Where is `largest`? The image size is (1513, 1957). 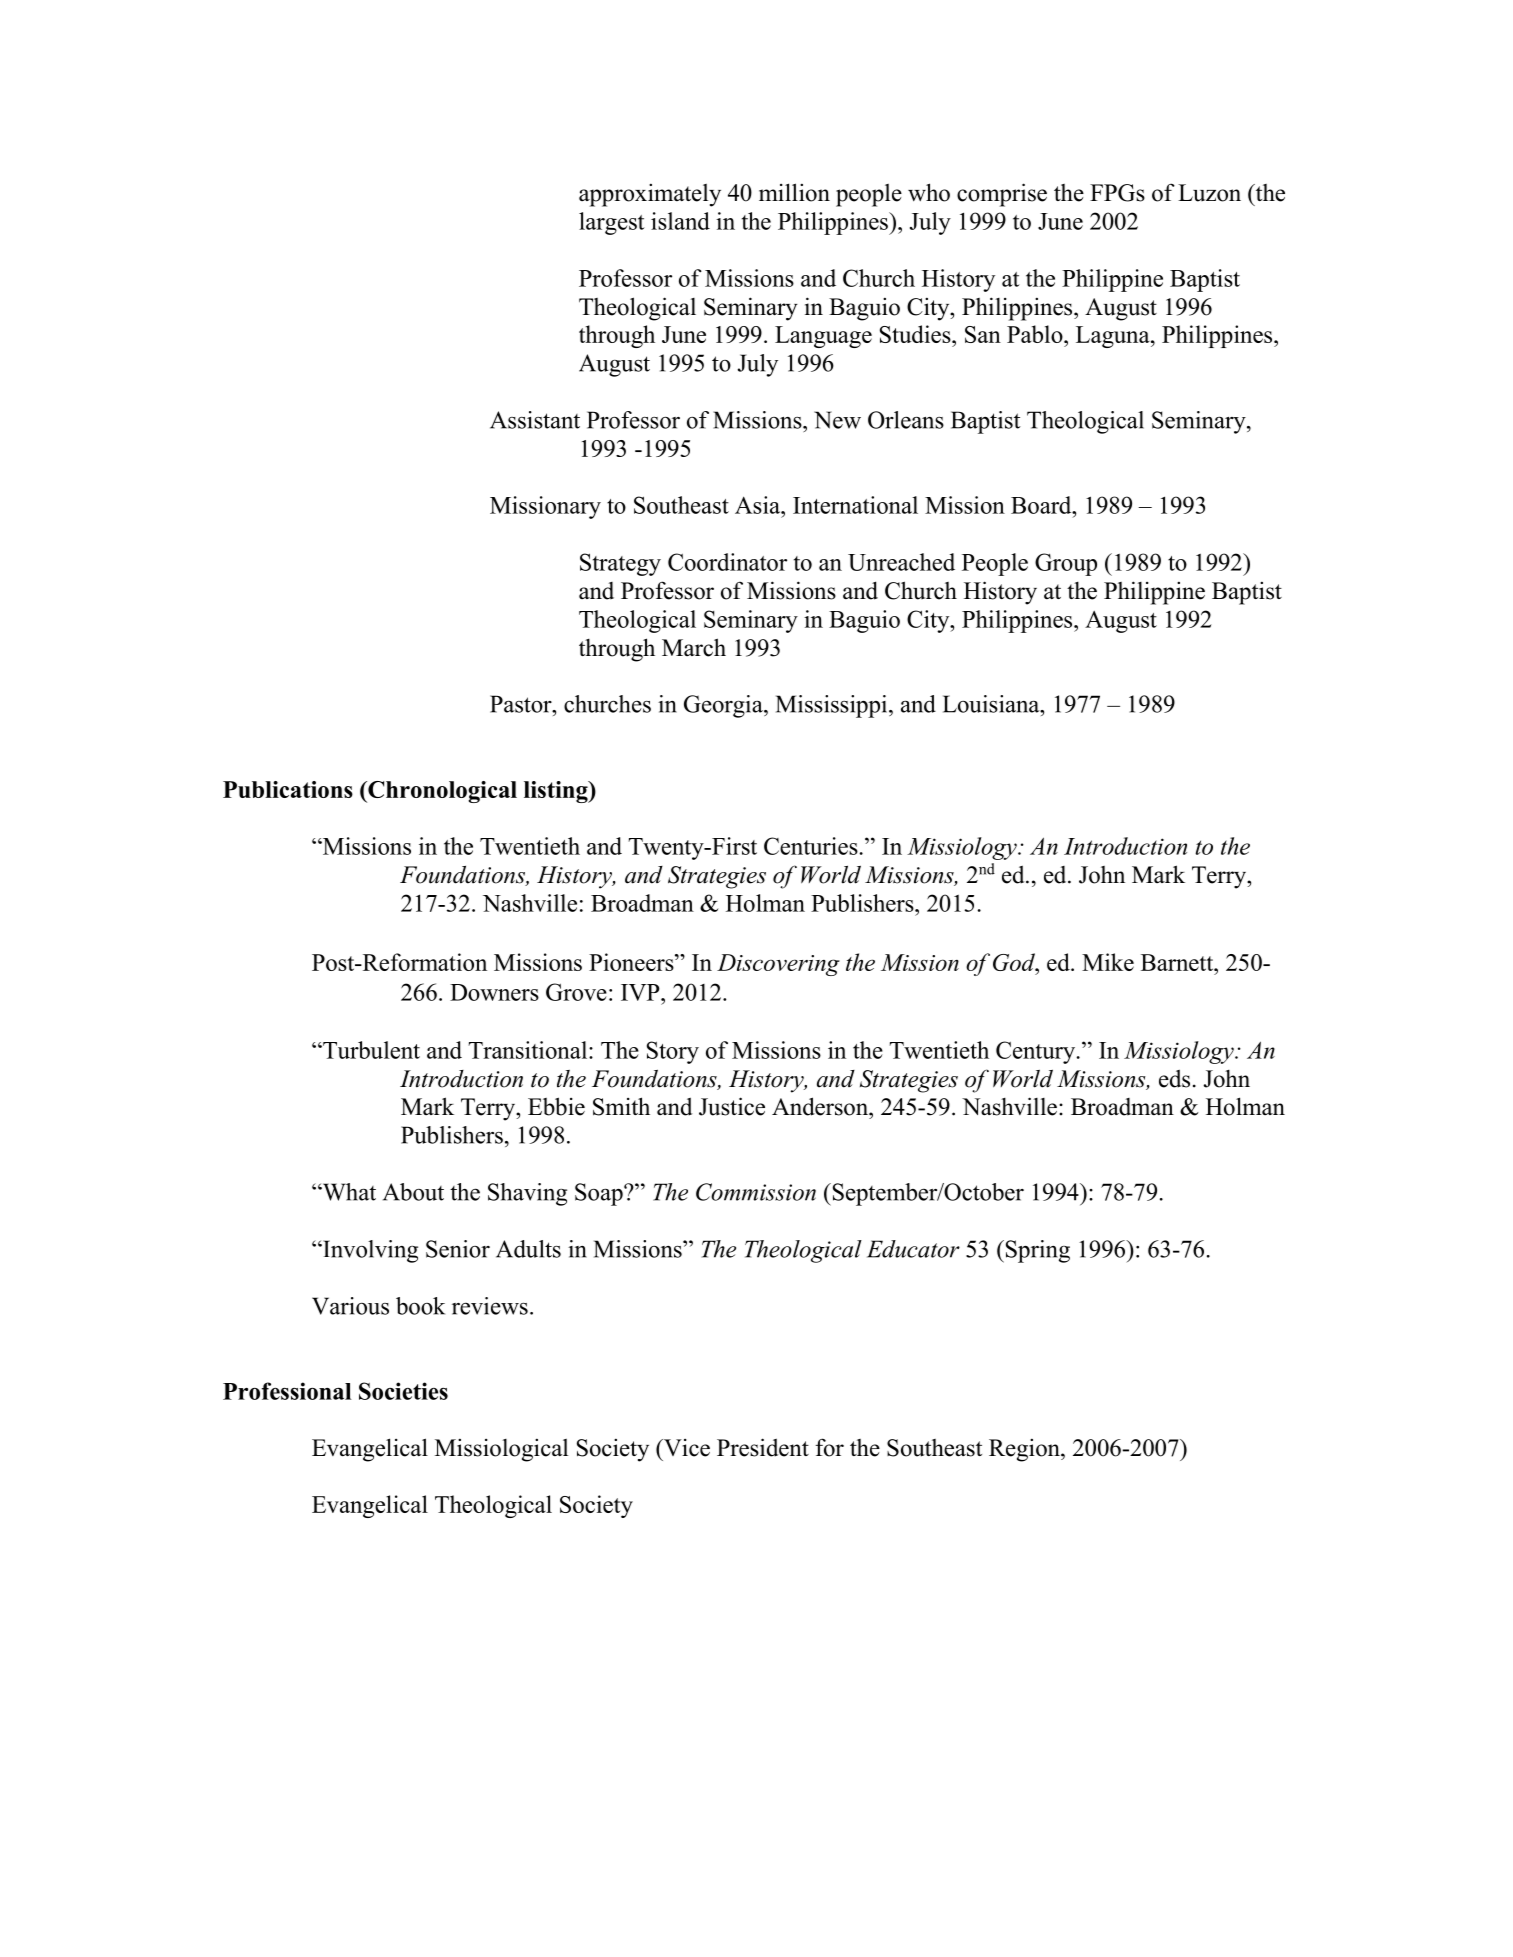 largest is located at coordinates (612, 223).
